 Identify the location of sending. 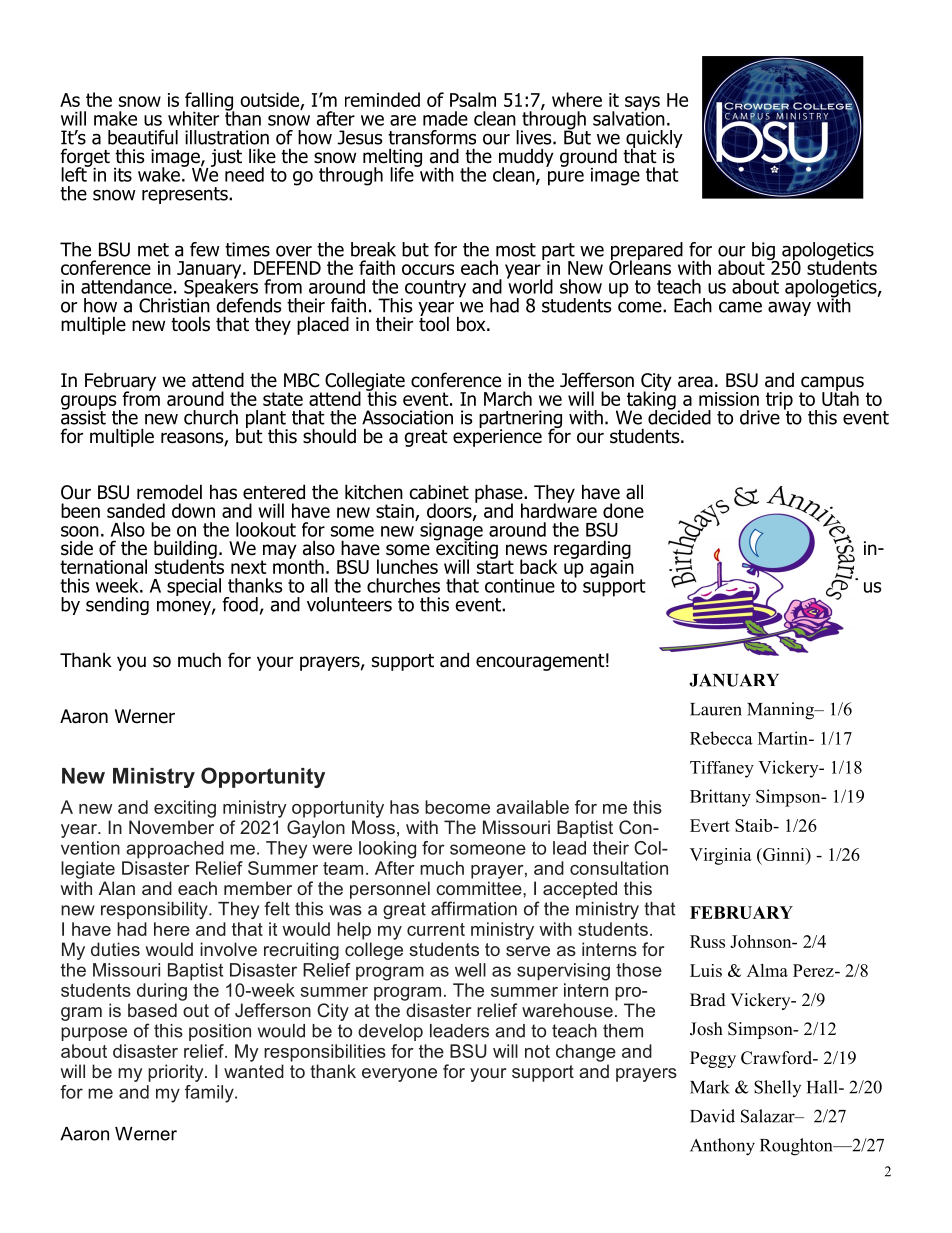
(117, 606).
